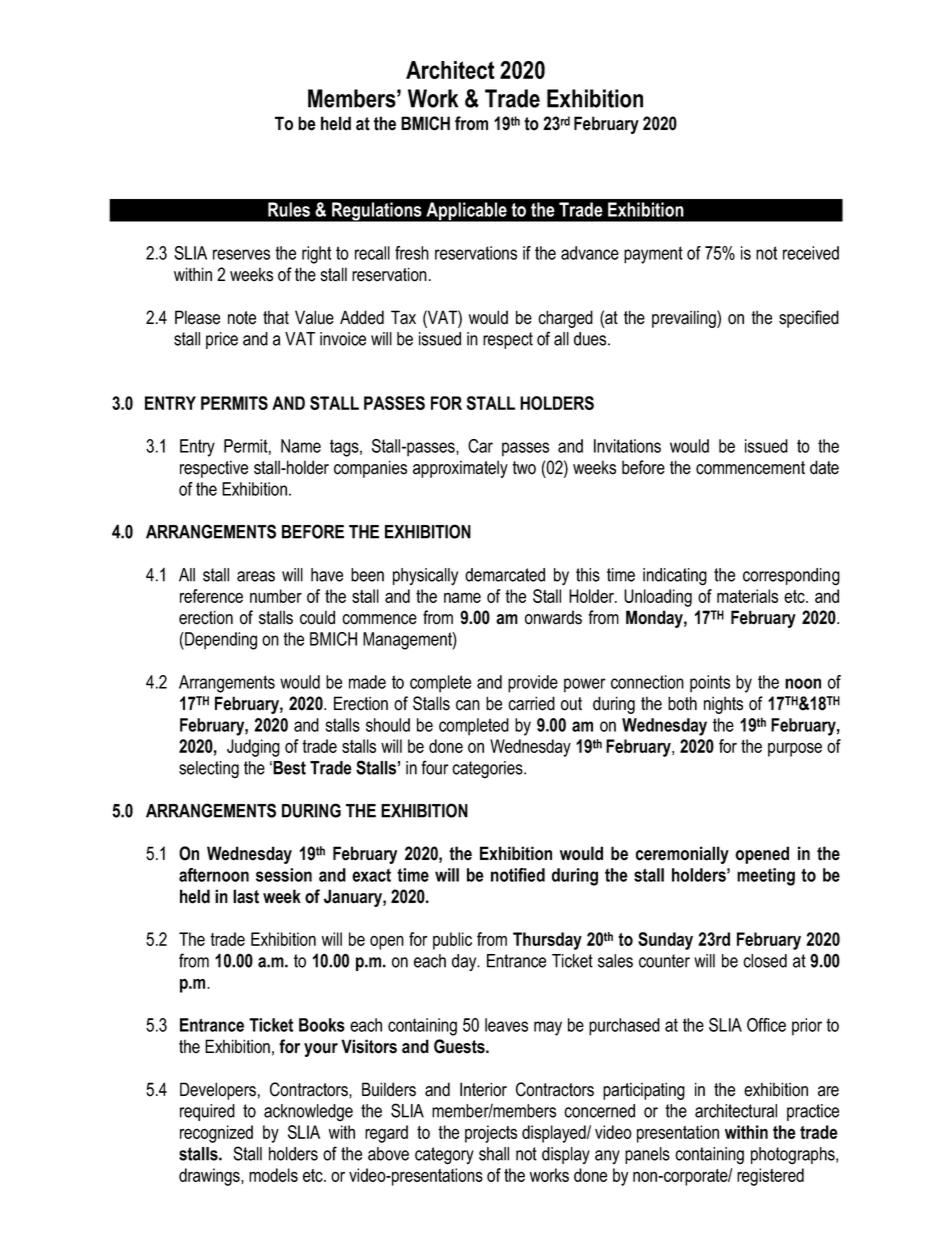  I want to click on Books, so click(322, 1025).
